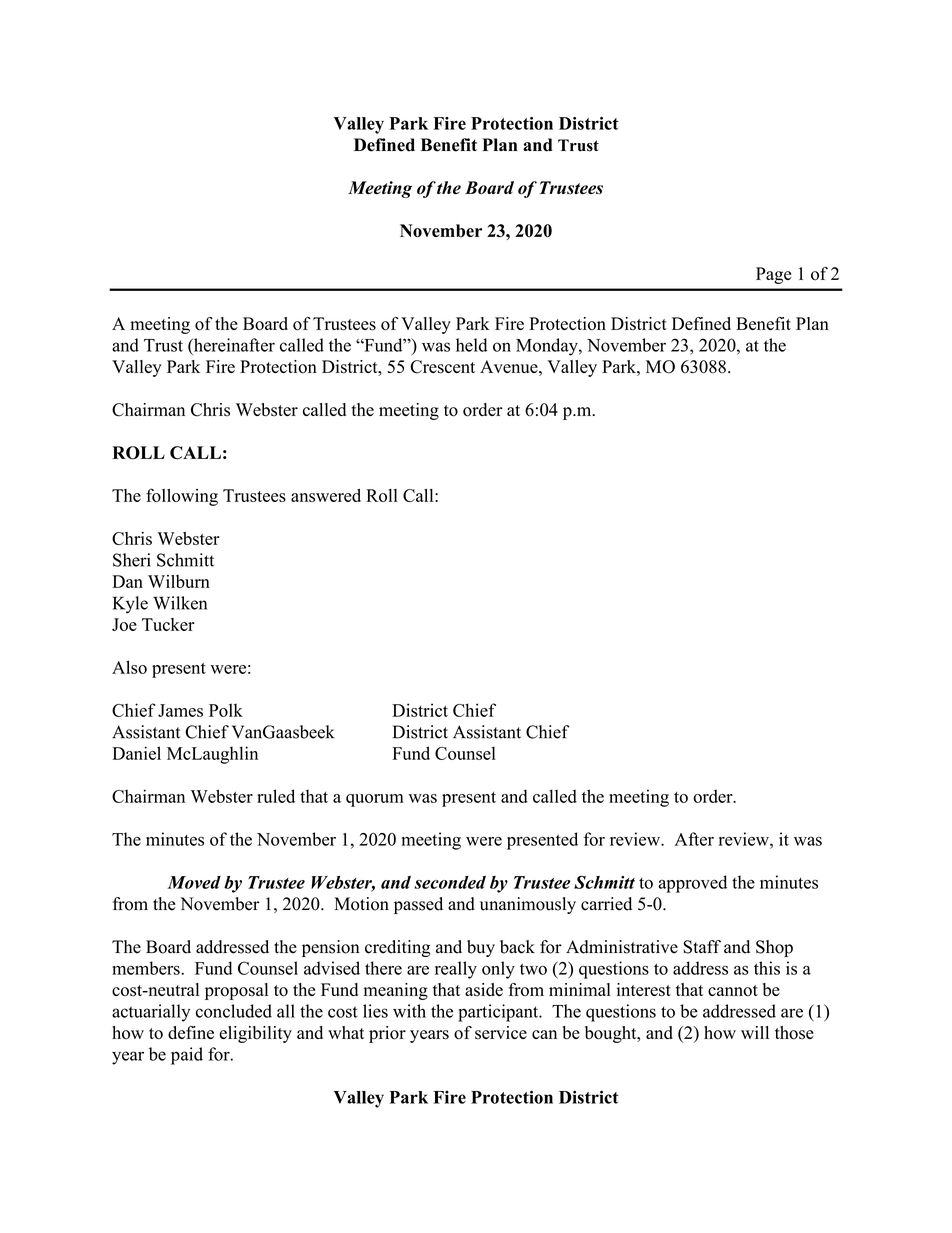  Describe the element at coordinates (755, 1032) in the page. I see `will` at that location.
